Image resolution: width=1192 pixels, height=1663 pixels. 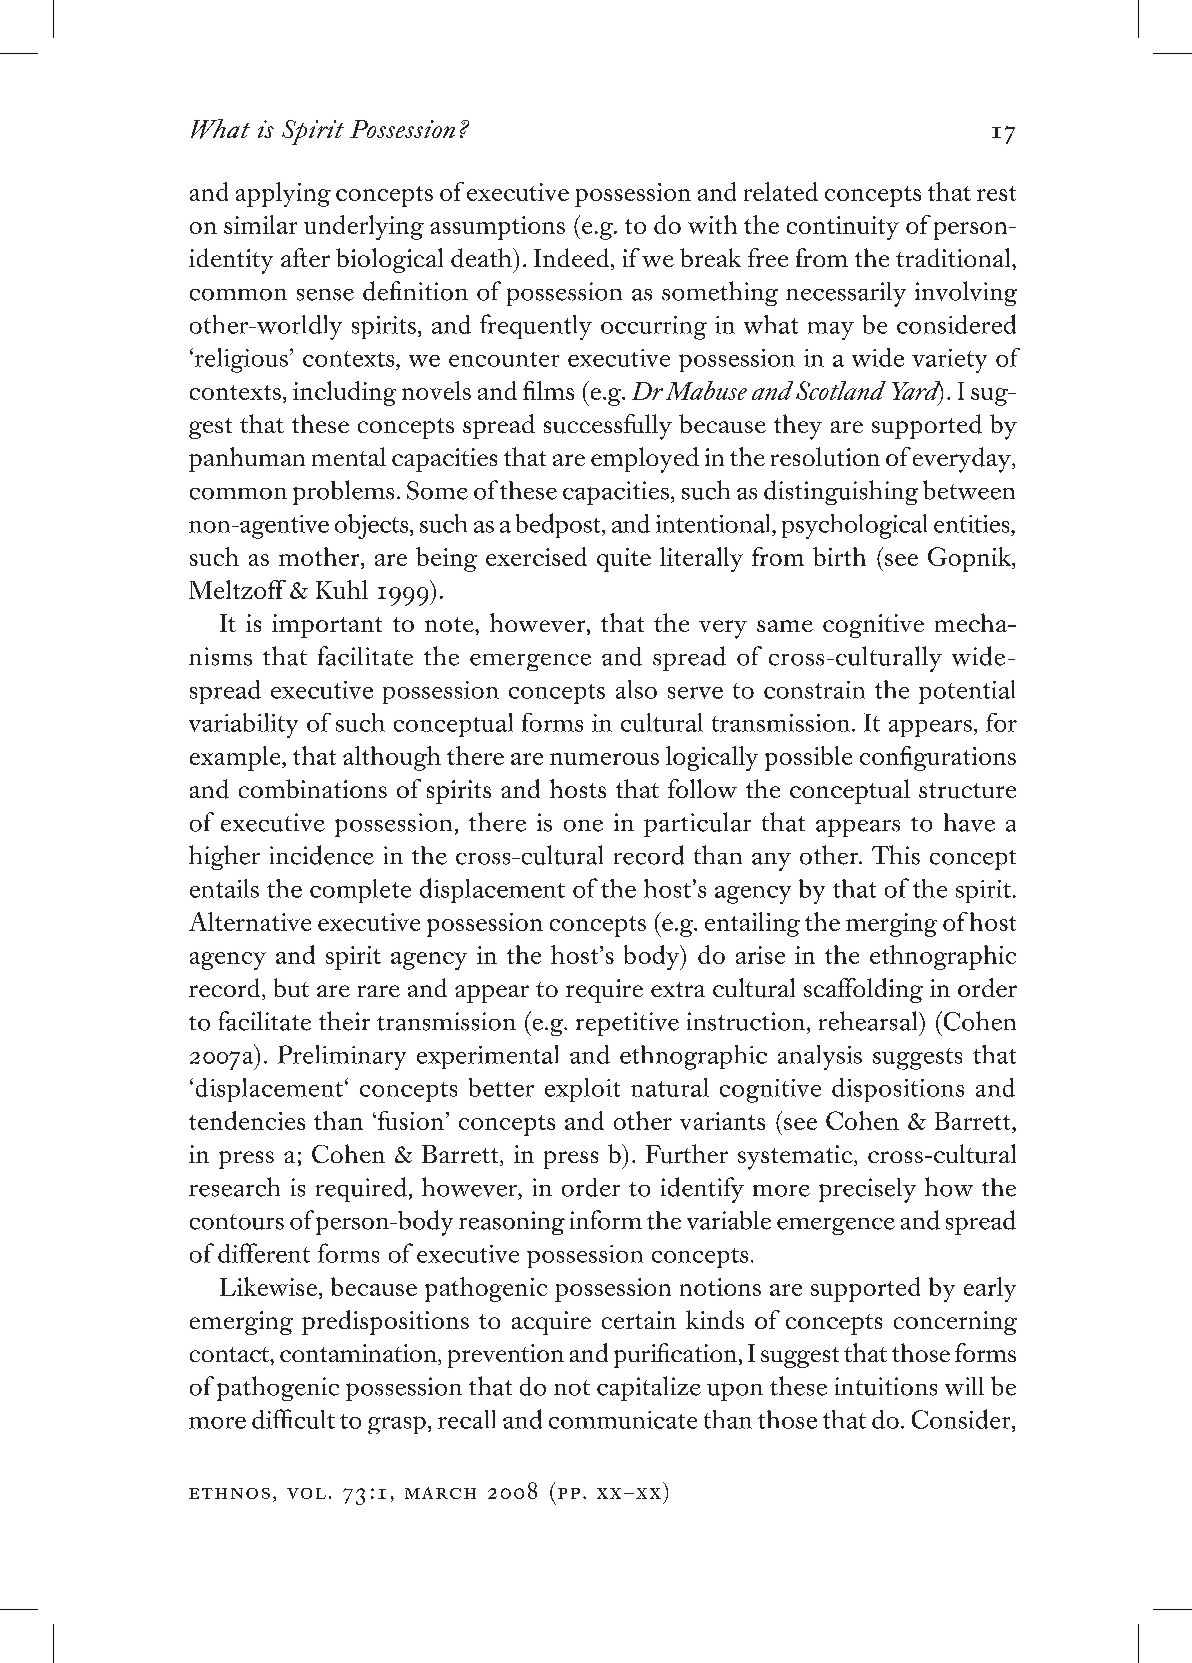 I want to click on underlying, so click(x=364, y=227).
